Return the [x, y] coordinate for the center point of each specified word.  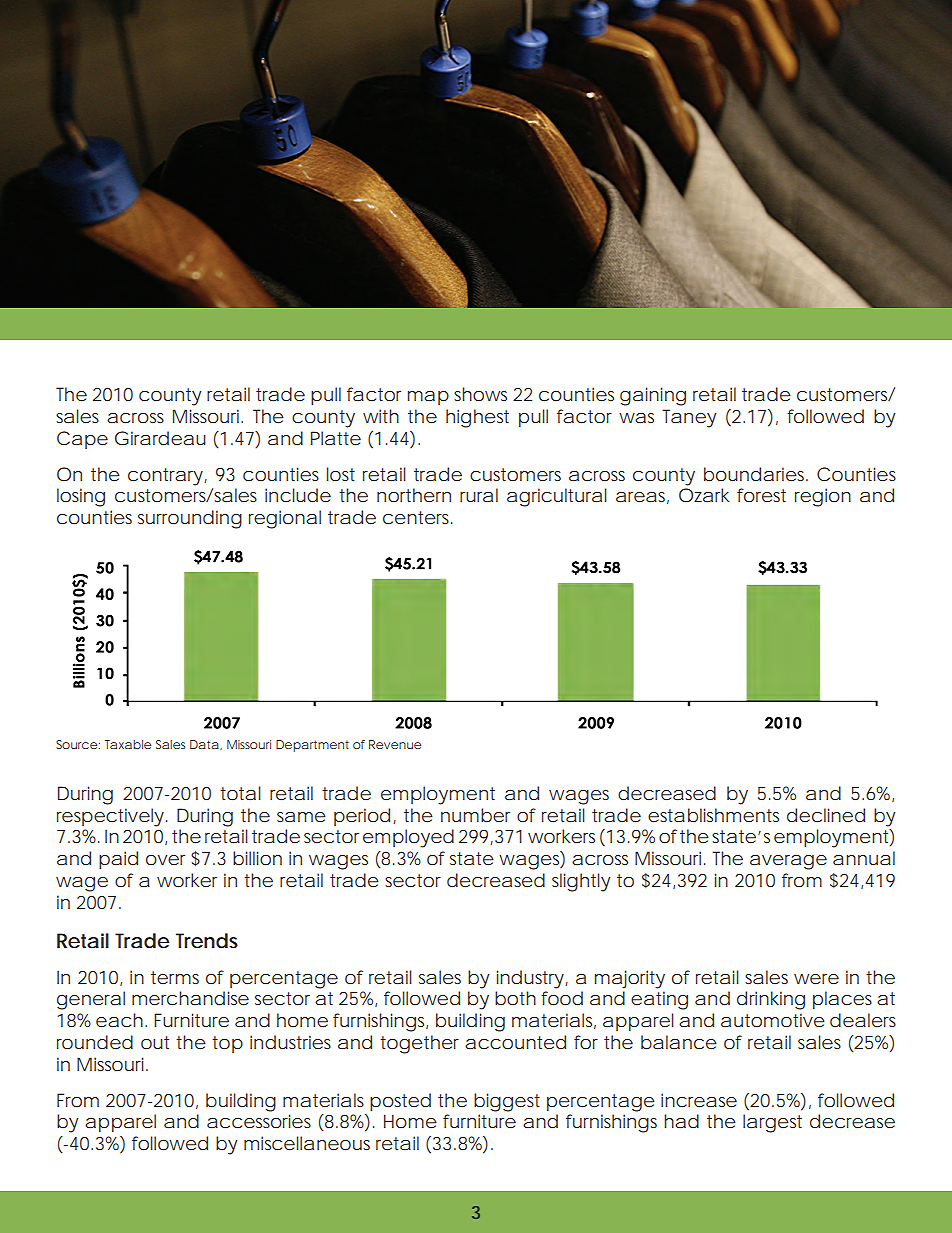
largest [772, 1123]
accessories [259, 1121]
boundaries [756, 474]
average [788, 862]
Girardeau [160, 438]
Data [204, 744]
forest [761, 495]
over [165, 860]
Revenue [395, 744]
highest [477, 418]
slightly [581, 882]
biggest [507, 1102]
